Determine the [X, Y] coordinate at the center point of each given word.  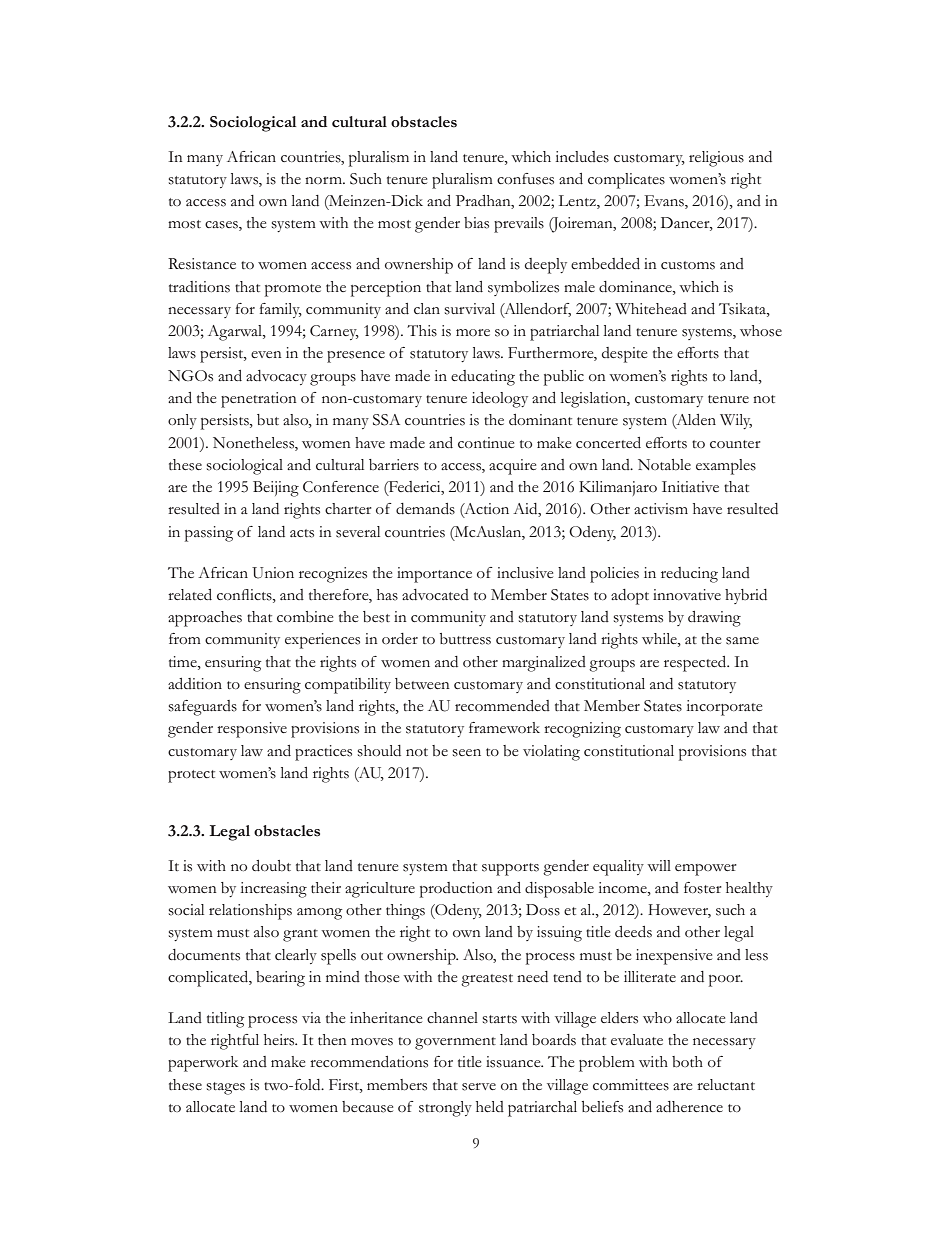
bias [476, 223]
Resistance [202, 264]
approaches [205, 619]
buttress [465, 639]
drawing [714, 619]
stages [226, 1088]
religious [716, 159]
